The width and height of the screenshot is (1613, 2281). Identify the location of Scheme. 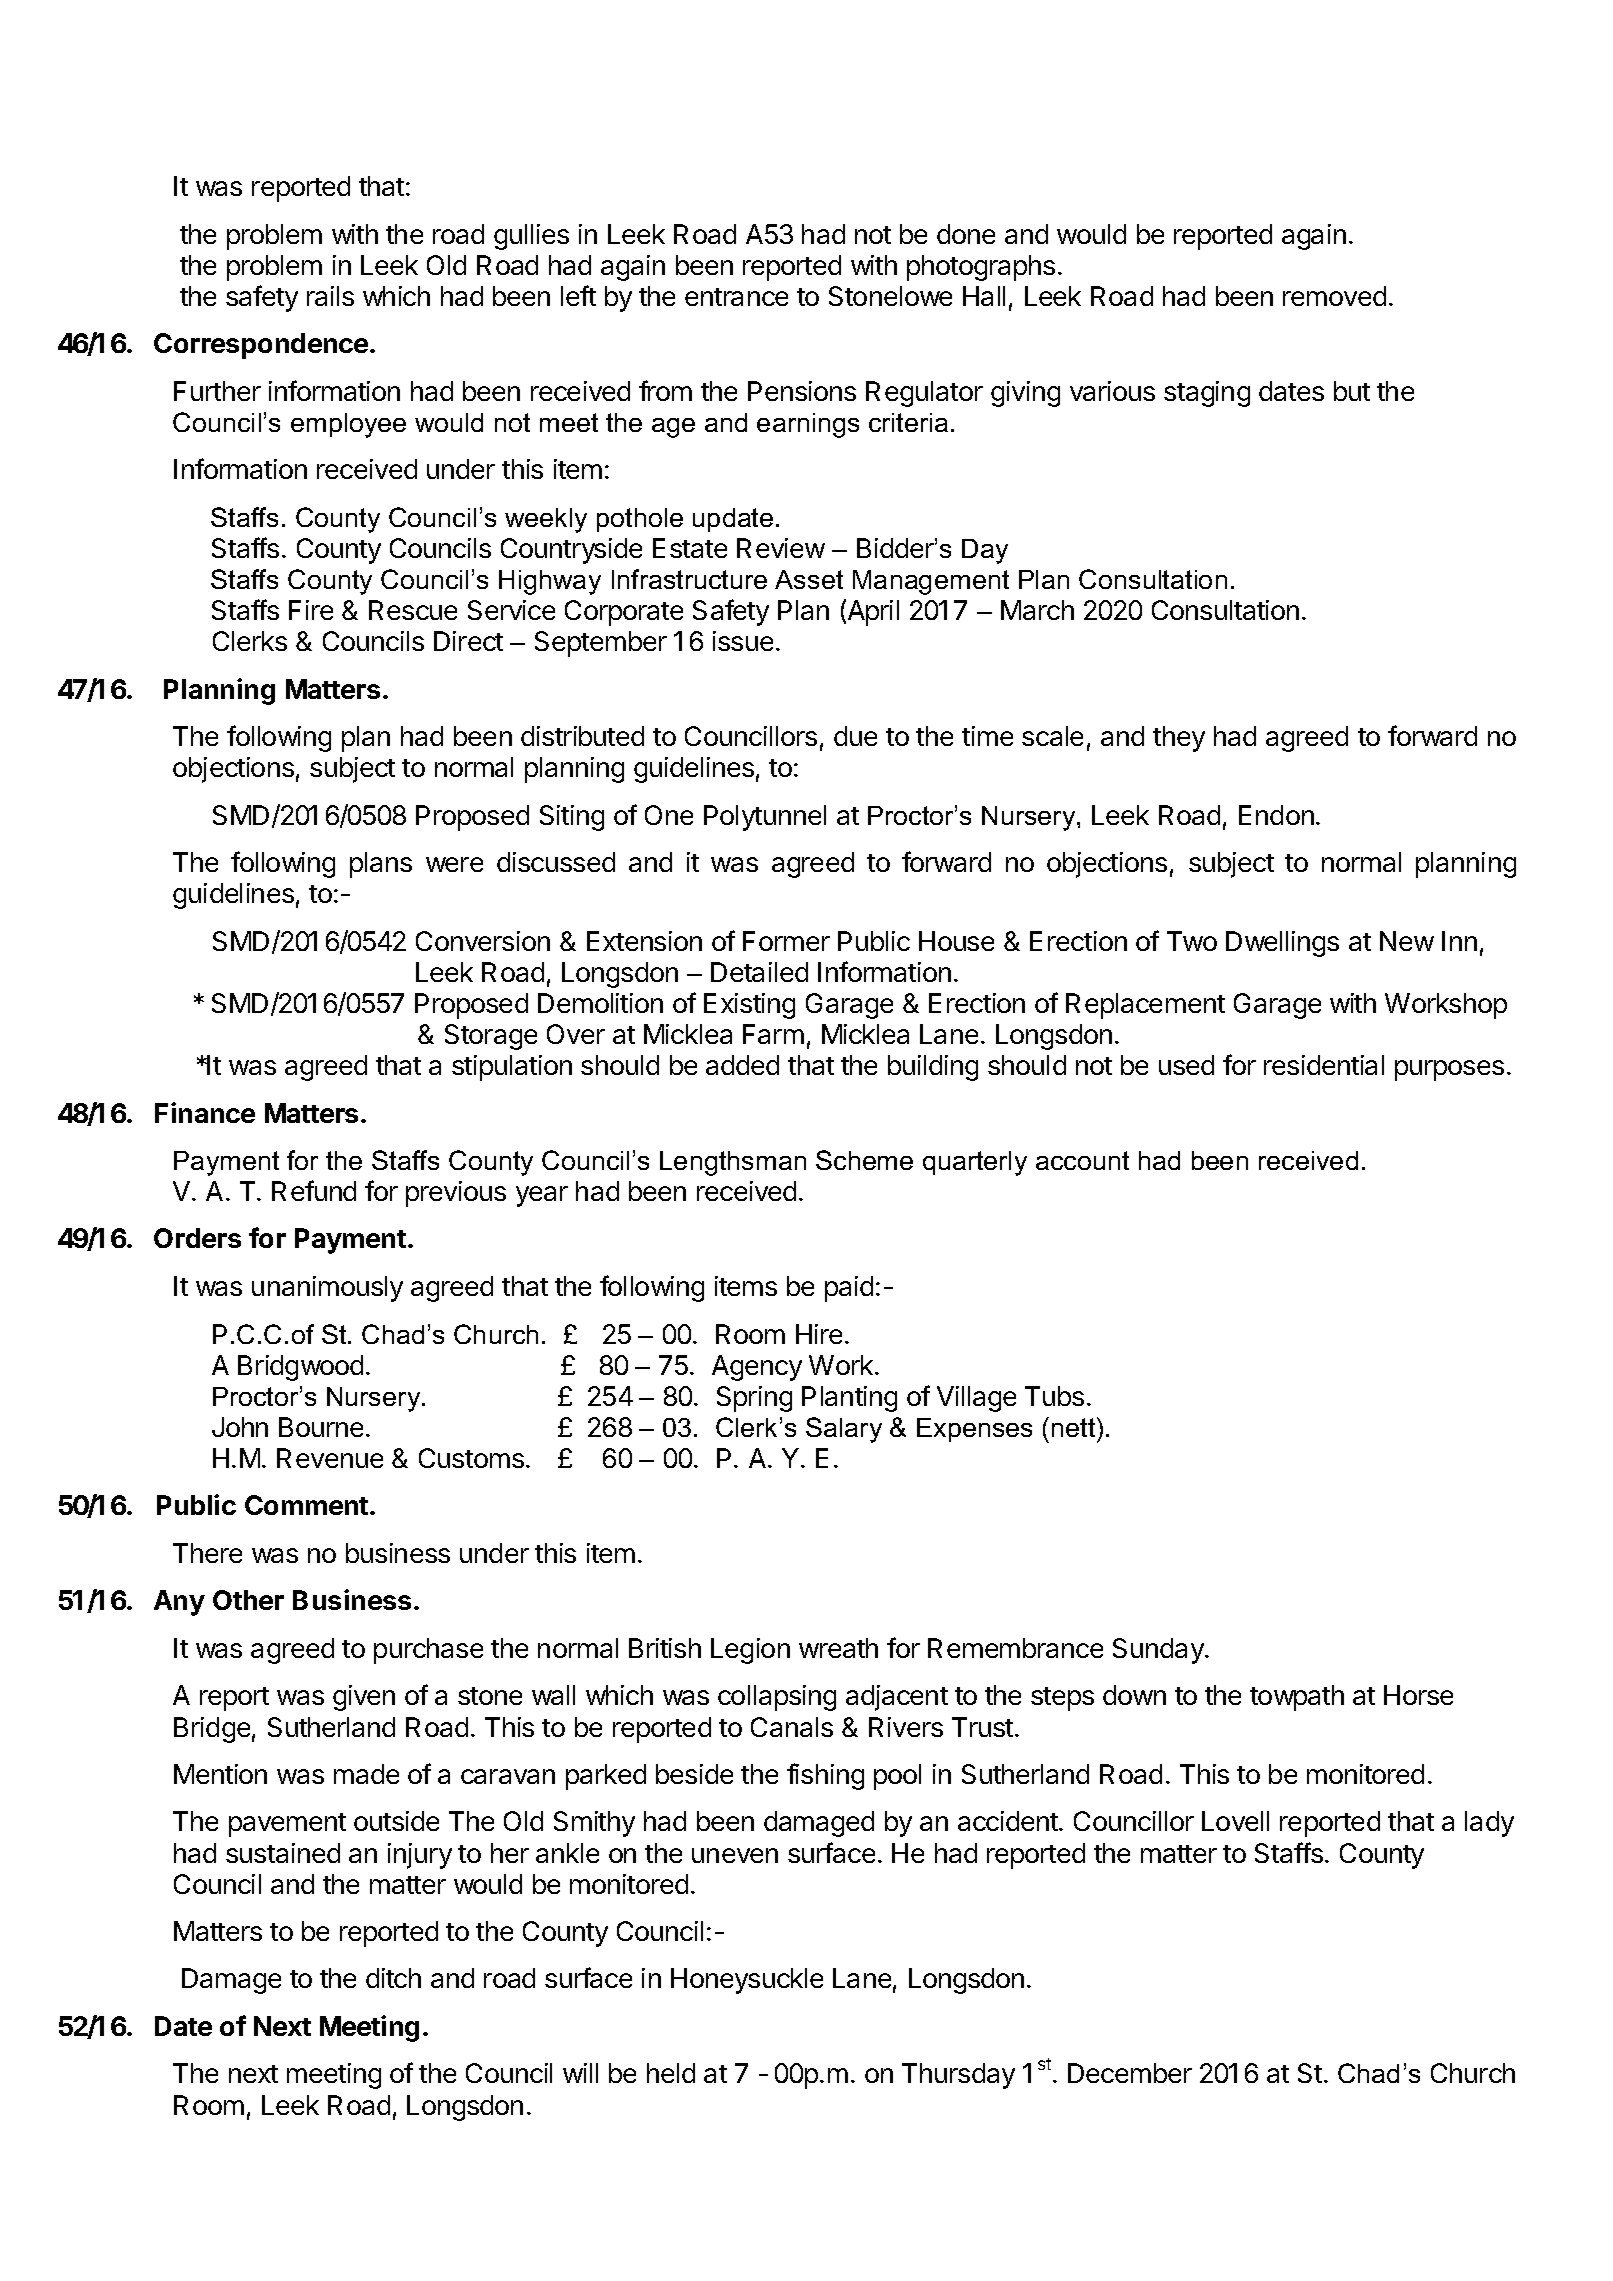
(864, 1160).
